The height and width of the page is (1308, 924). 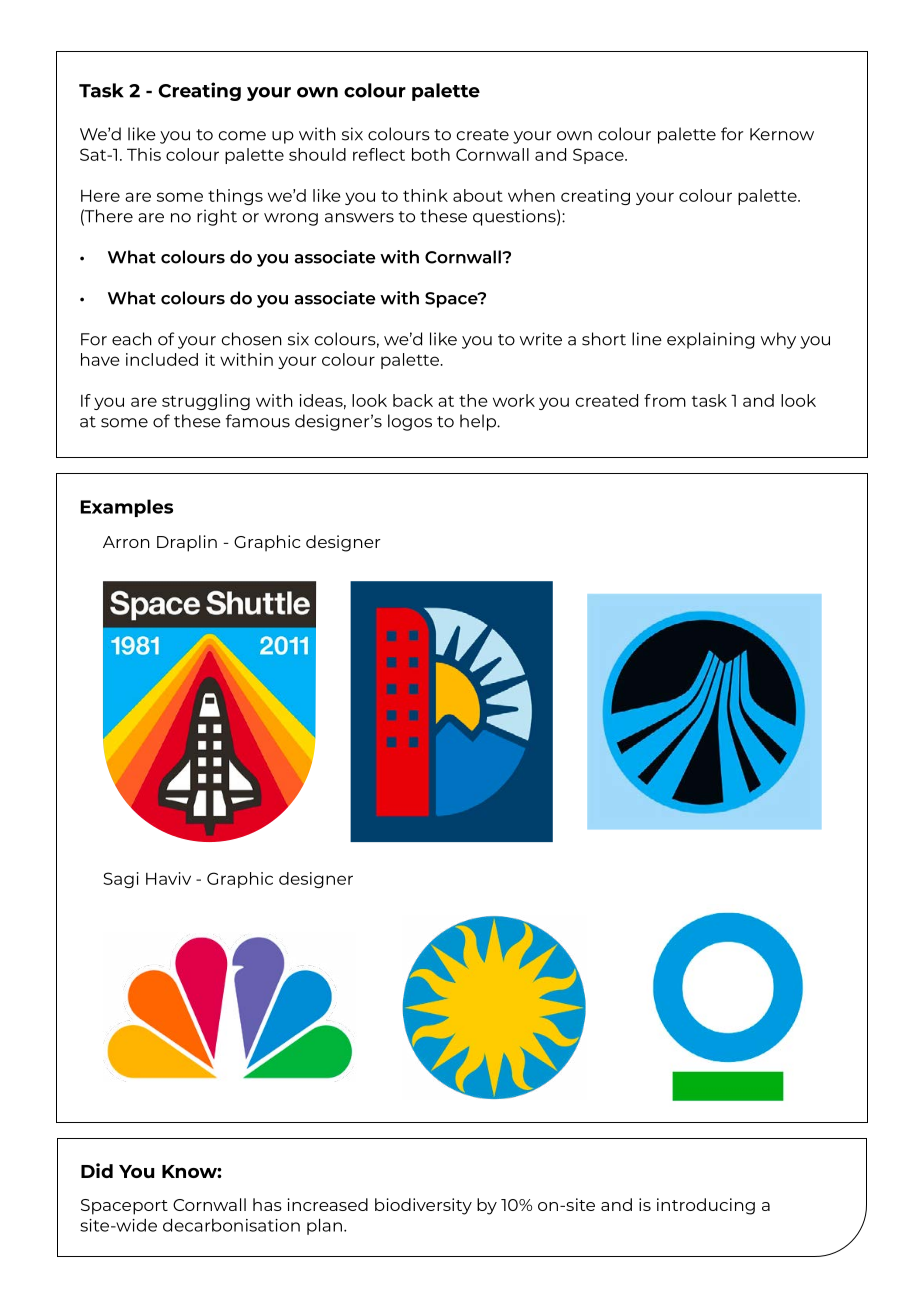 I want to click on biodiversity, so click(x=423, y=1206).
